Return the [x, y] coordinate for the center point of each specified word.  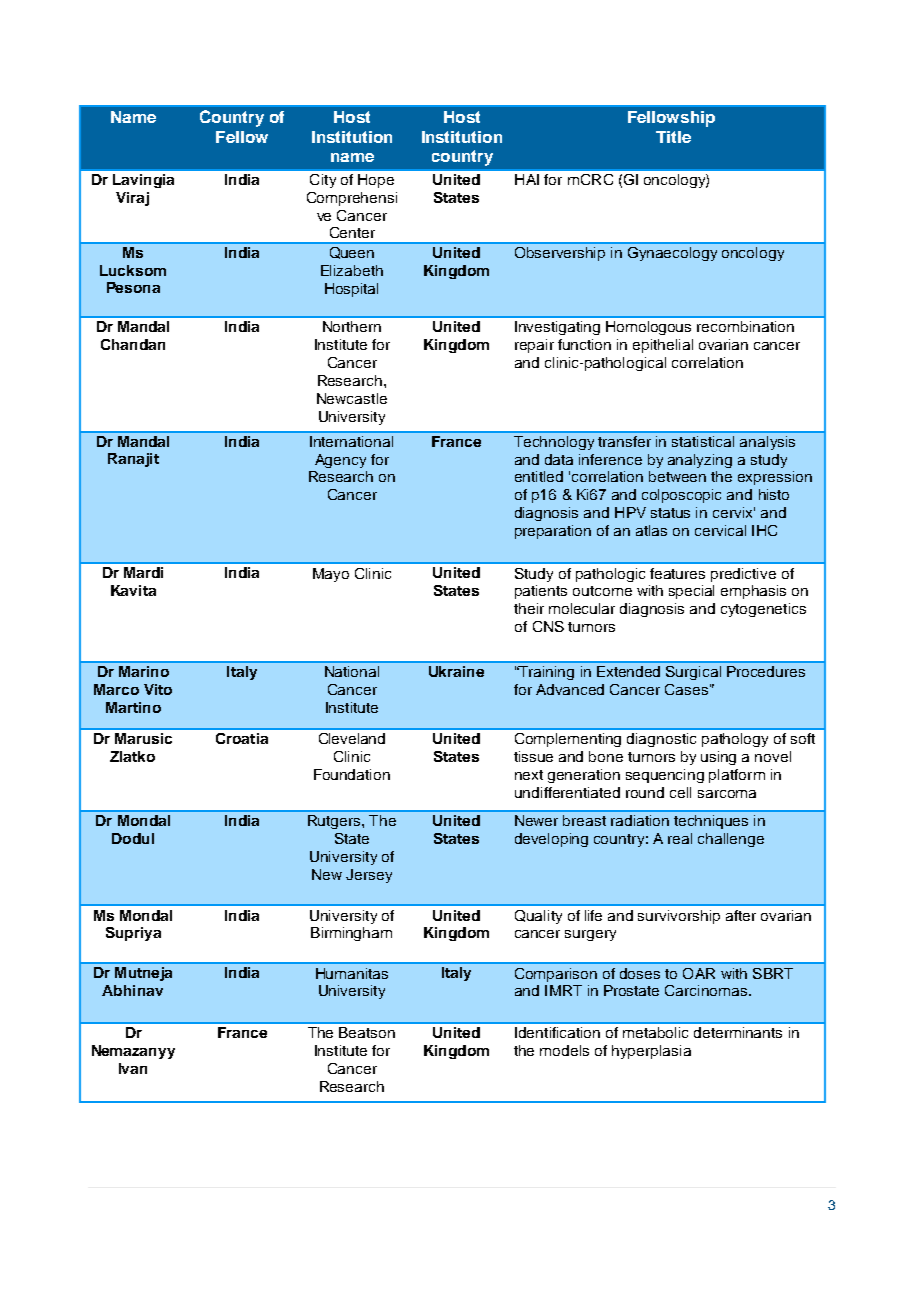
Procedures [766, 671]
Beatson [367, 1032]
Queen [352, 253]
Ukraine [456, 671]
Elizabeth [352, 270]
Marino [144, 671]
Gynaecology [672, 254]
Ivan [133, 1068]
